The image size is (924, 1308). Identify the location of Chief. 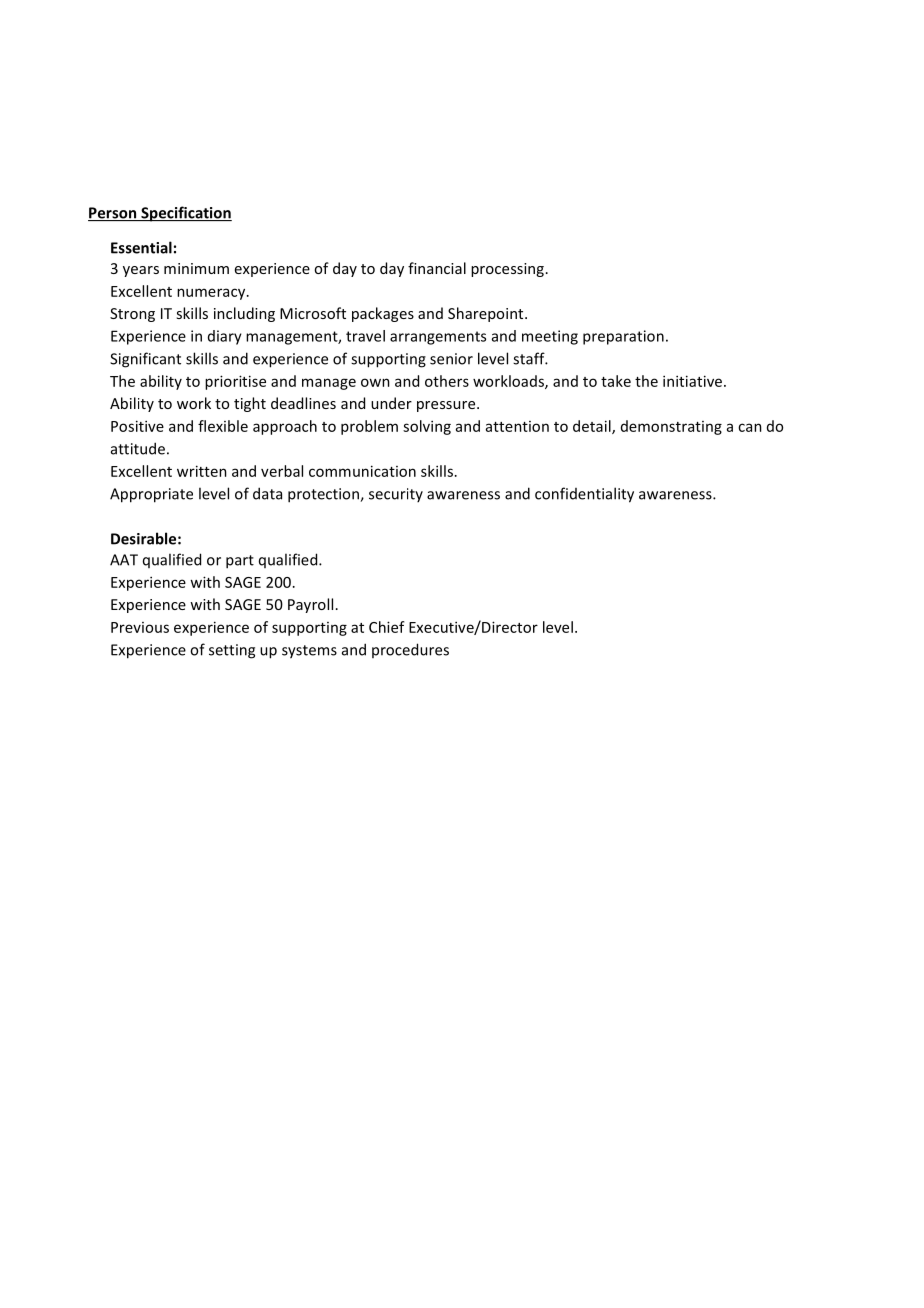
(387, 627).
